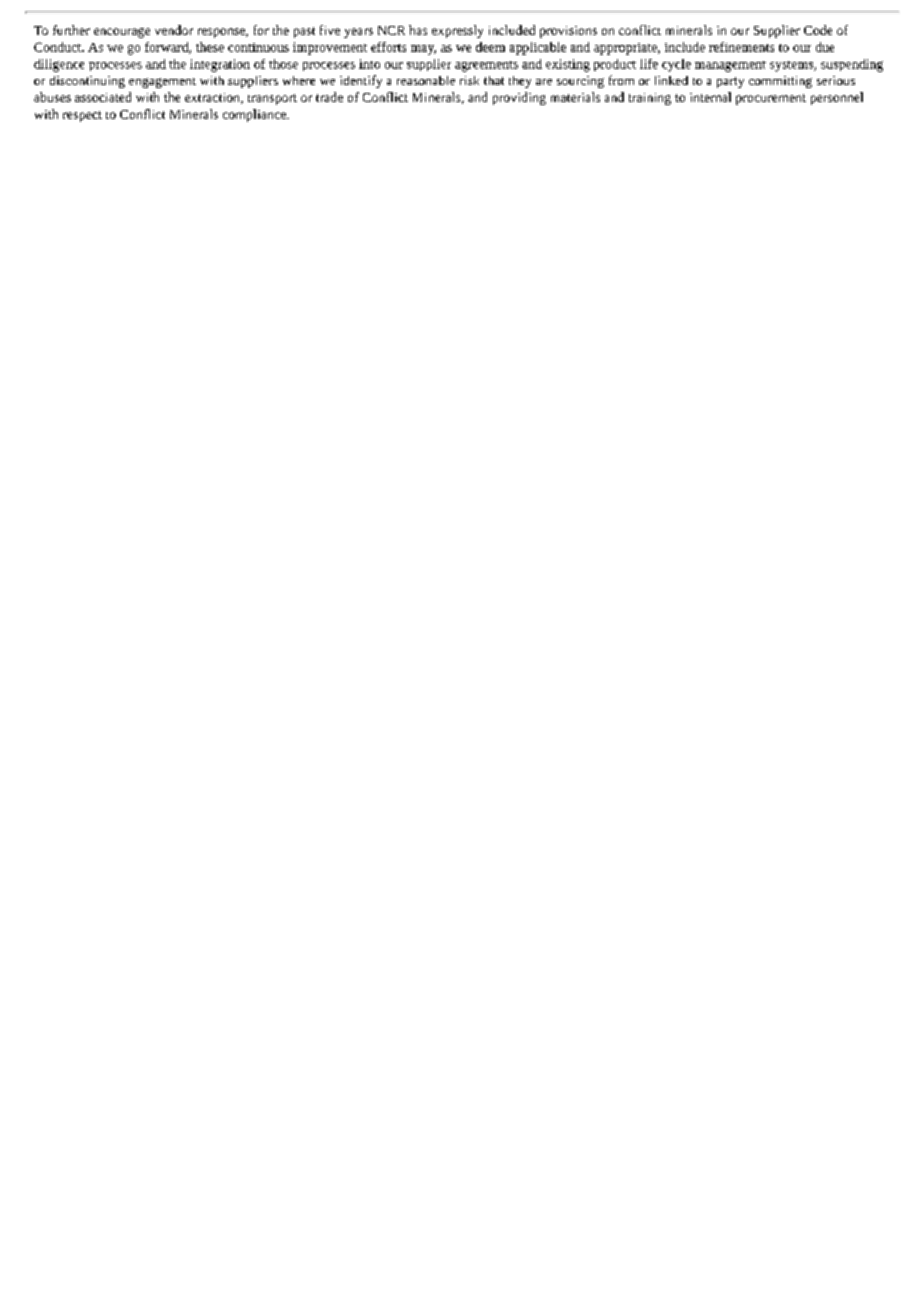  What do you see at coordinates (162, 83) in the page?
I see `engagement` at bounding box center [162, 83].
